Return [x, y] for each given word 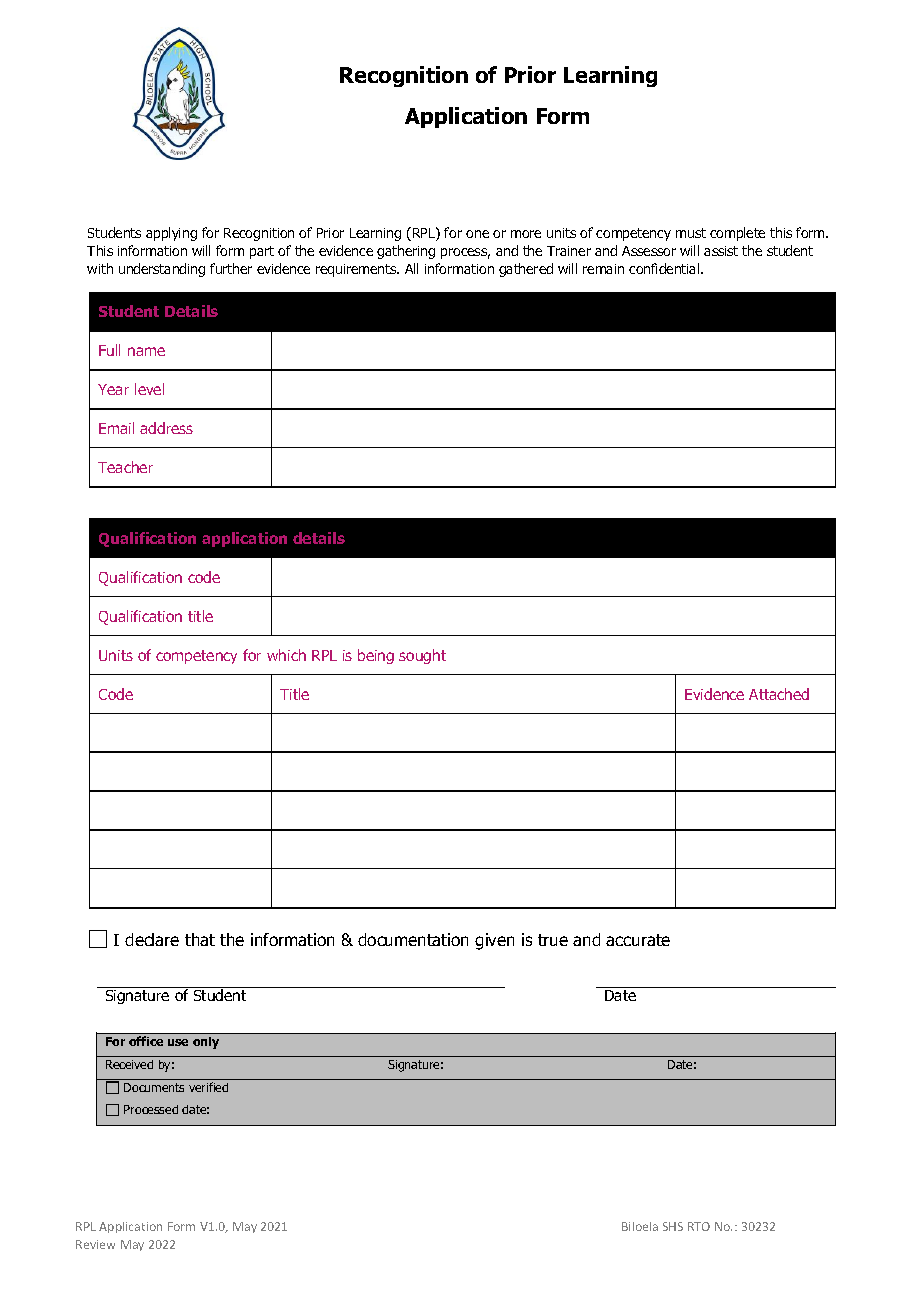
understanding [162, 270]
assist [721, 251]
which [286, 655]
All [411, 268]
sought [422, 656]
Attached [779, 694]
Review [95, 1244]
